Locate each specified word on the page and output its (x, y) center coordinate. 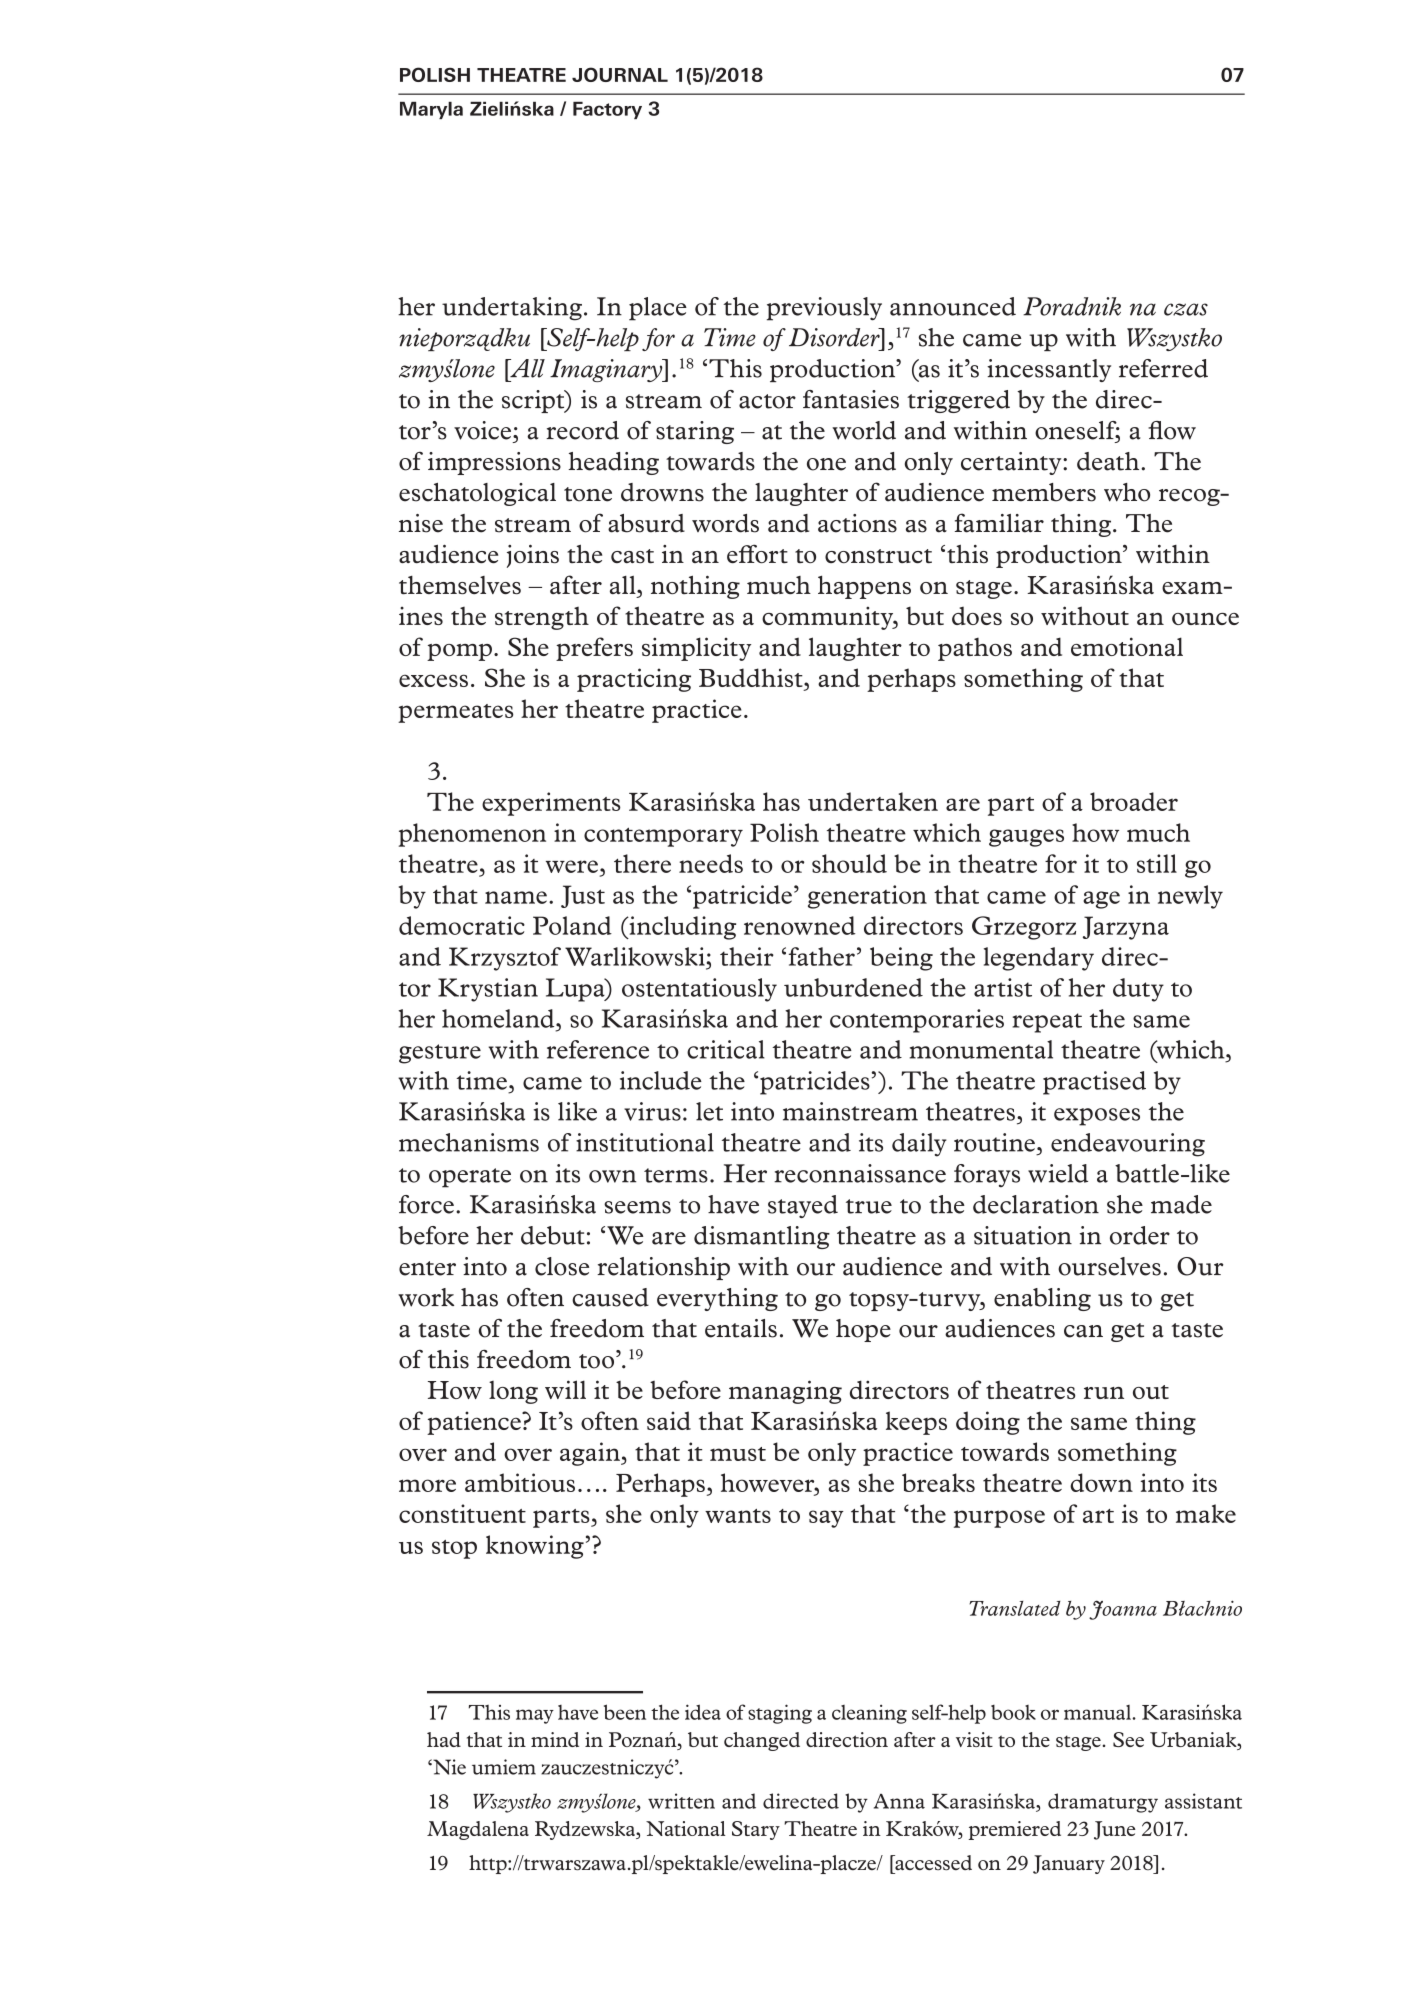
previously (824, 309)
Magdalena (478, 1830)
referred (1163, 368)
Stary (756, 1830)
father (822, 956)
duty (1138, 990)
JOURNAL (620, 74)
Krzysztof (505, 959)
